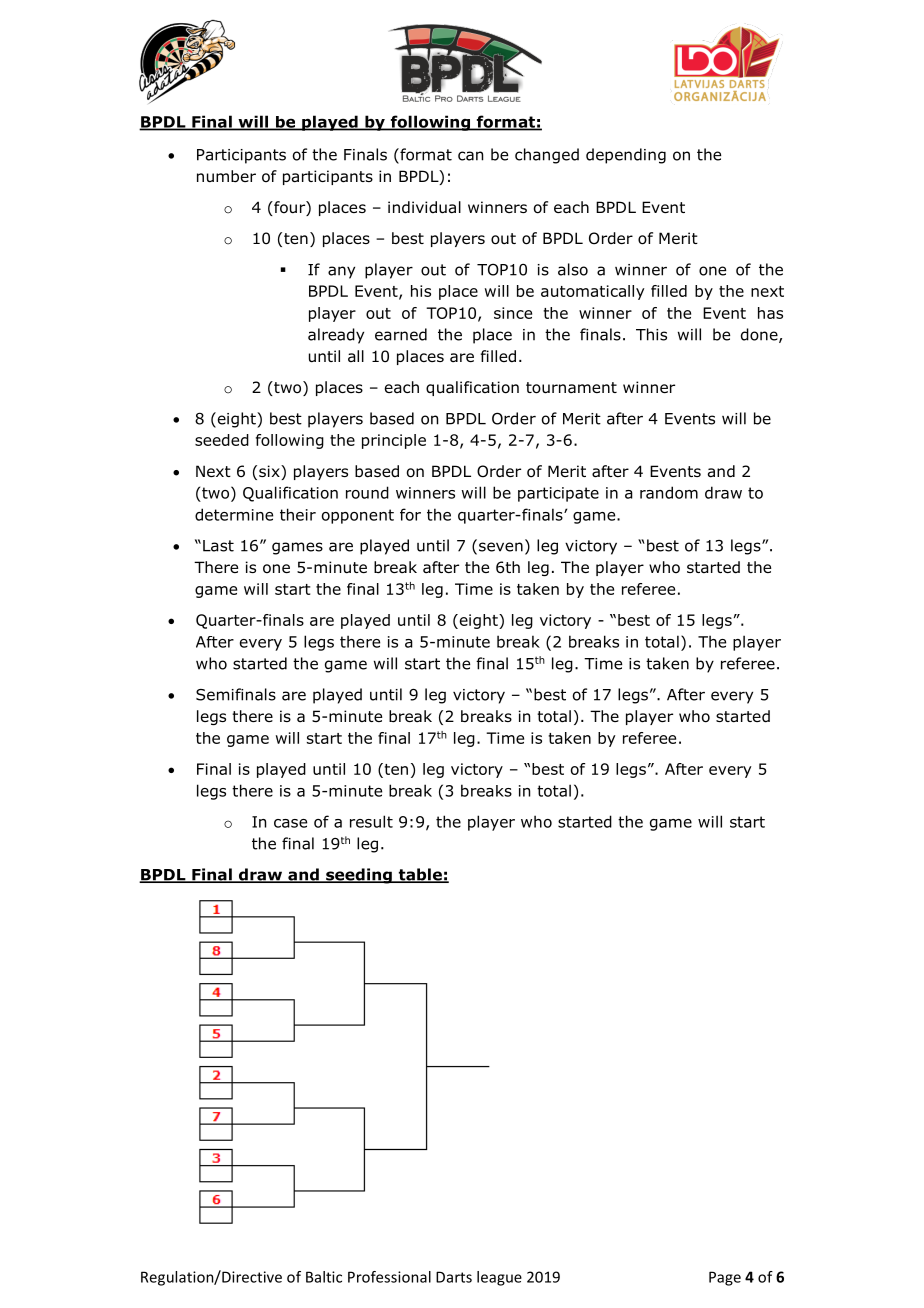 This image has width=924, height=1308. Describe the element at coordinates (324, 1277) in the image. I see `Baltic` at that location.
